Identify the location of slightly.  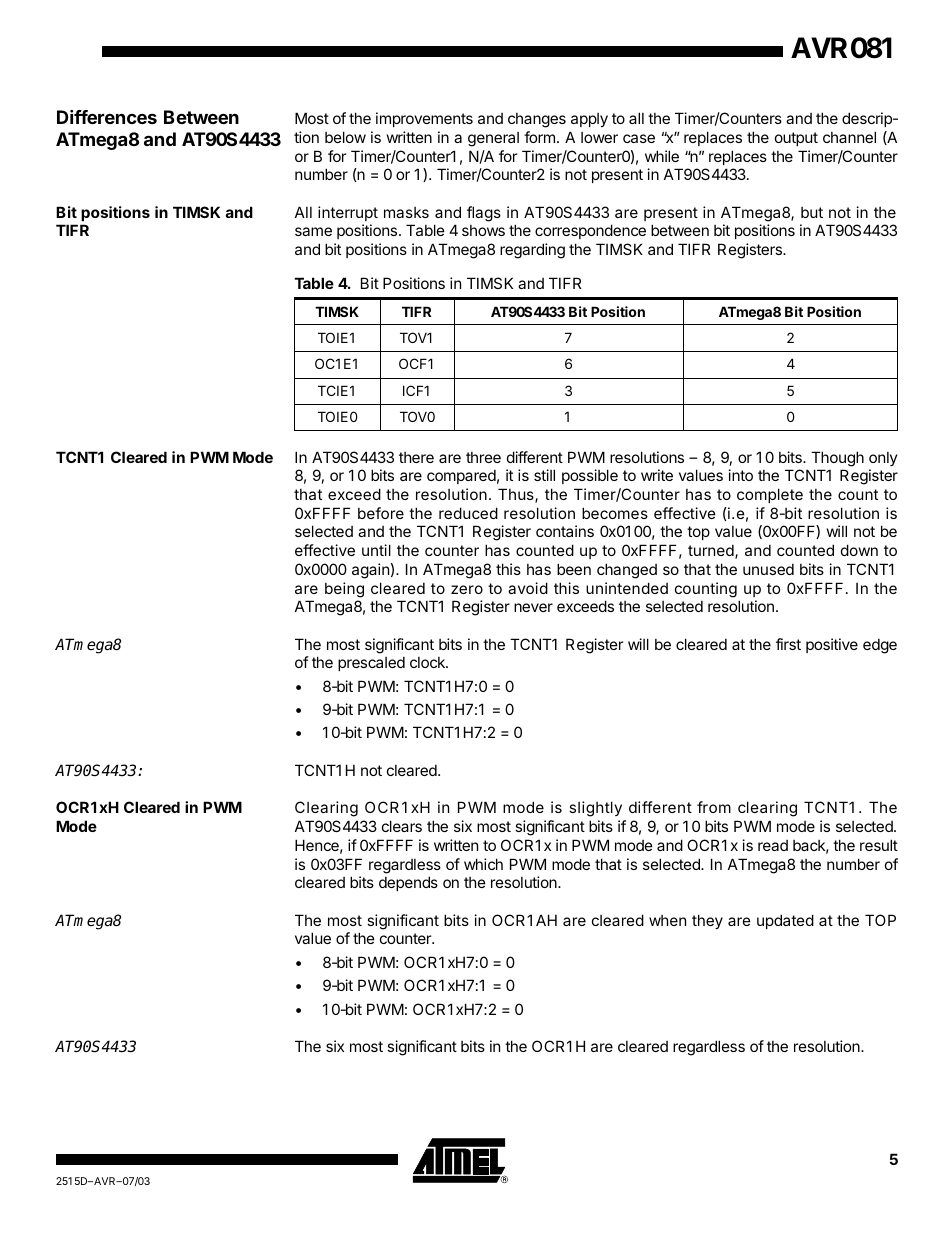
(595, 809).
